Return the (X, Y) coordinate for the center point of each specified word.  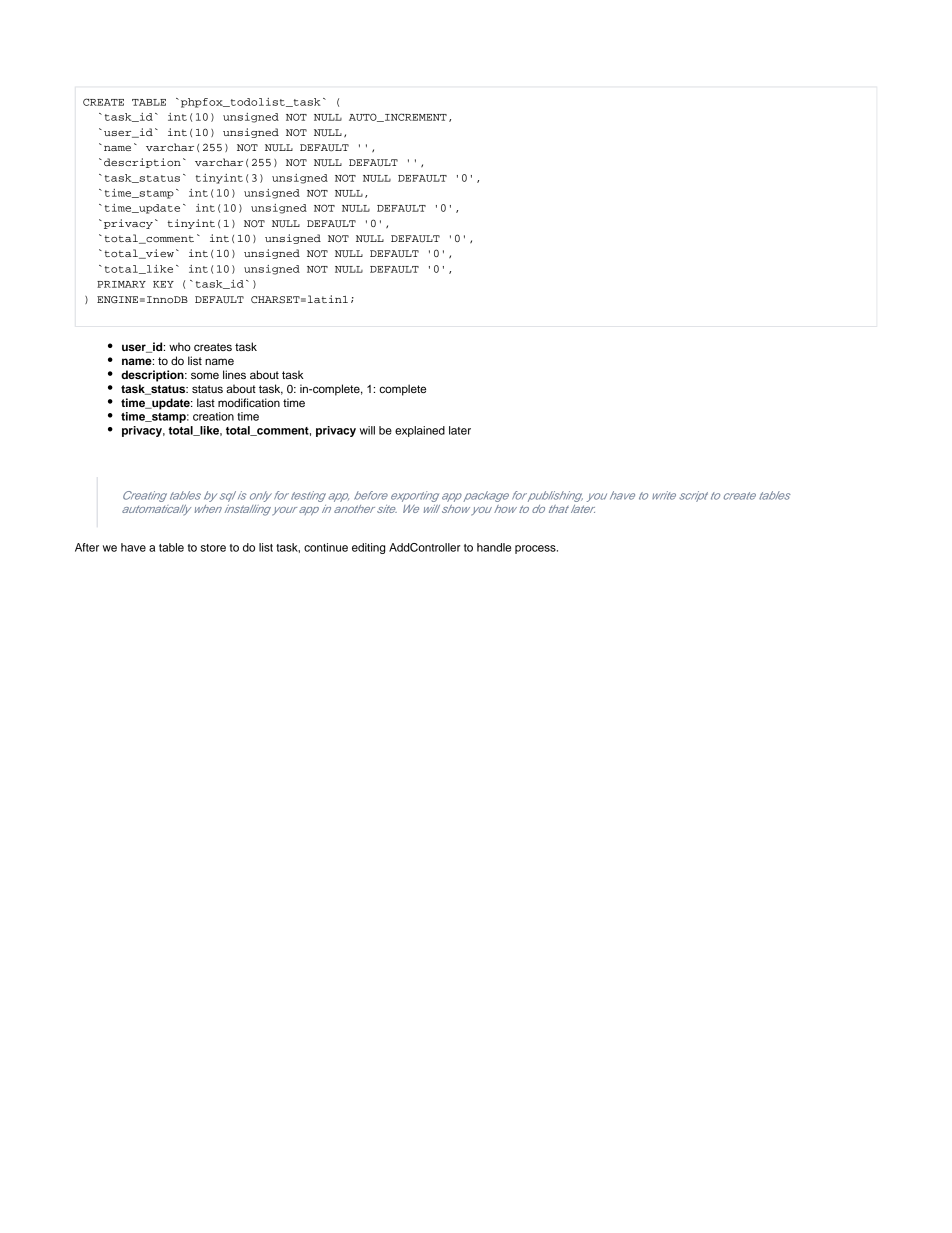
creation (213, 416)
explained (420, 431)
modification (249, 402)
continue (326, 547)
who (180, 346)
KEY (163, 284)
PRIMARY (121, 284)
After (87, 547)
